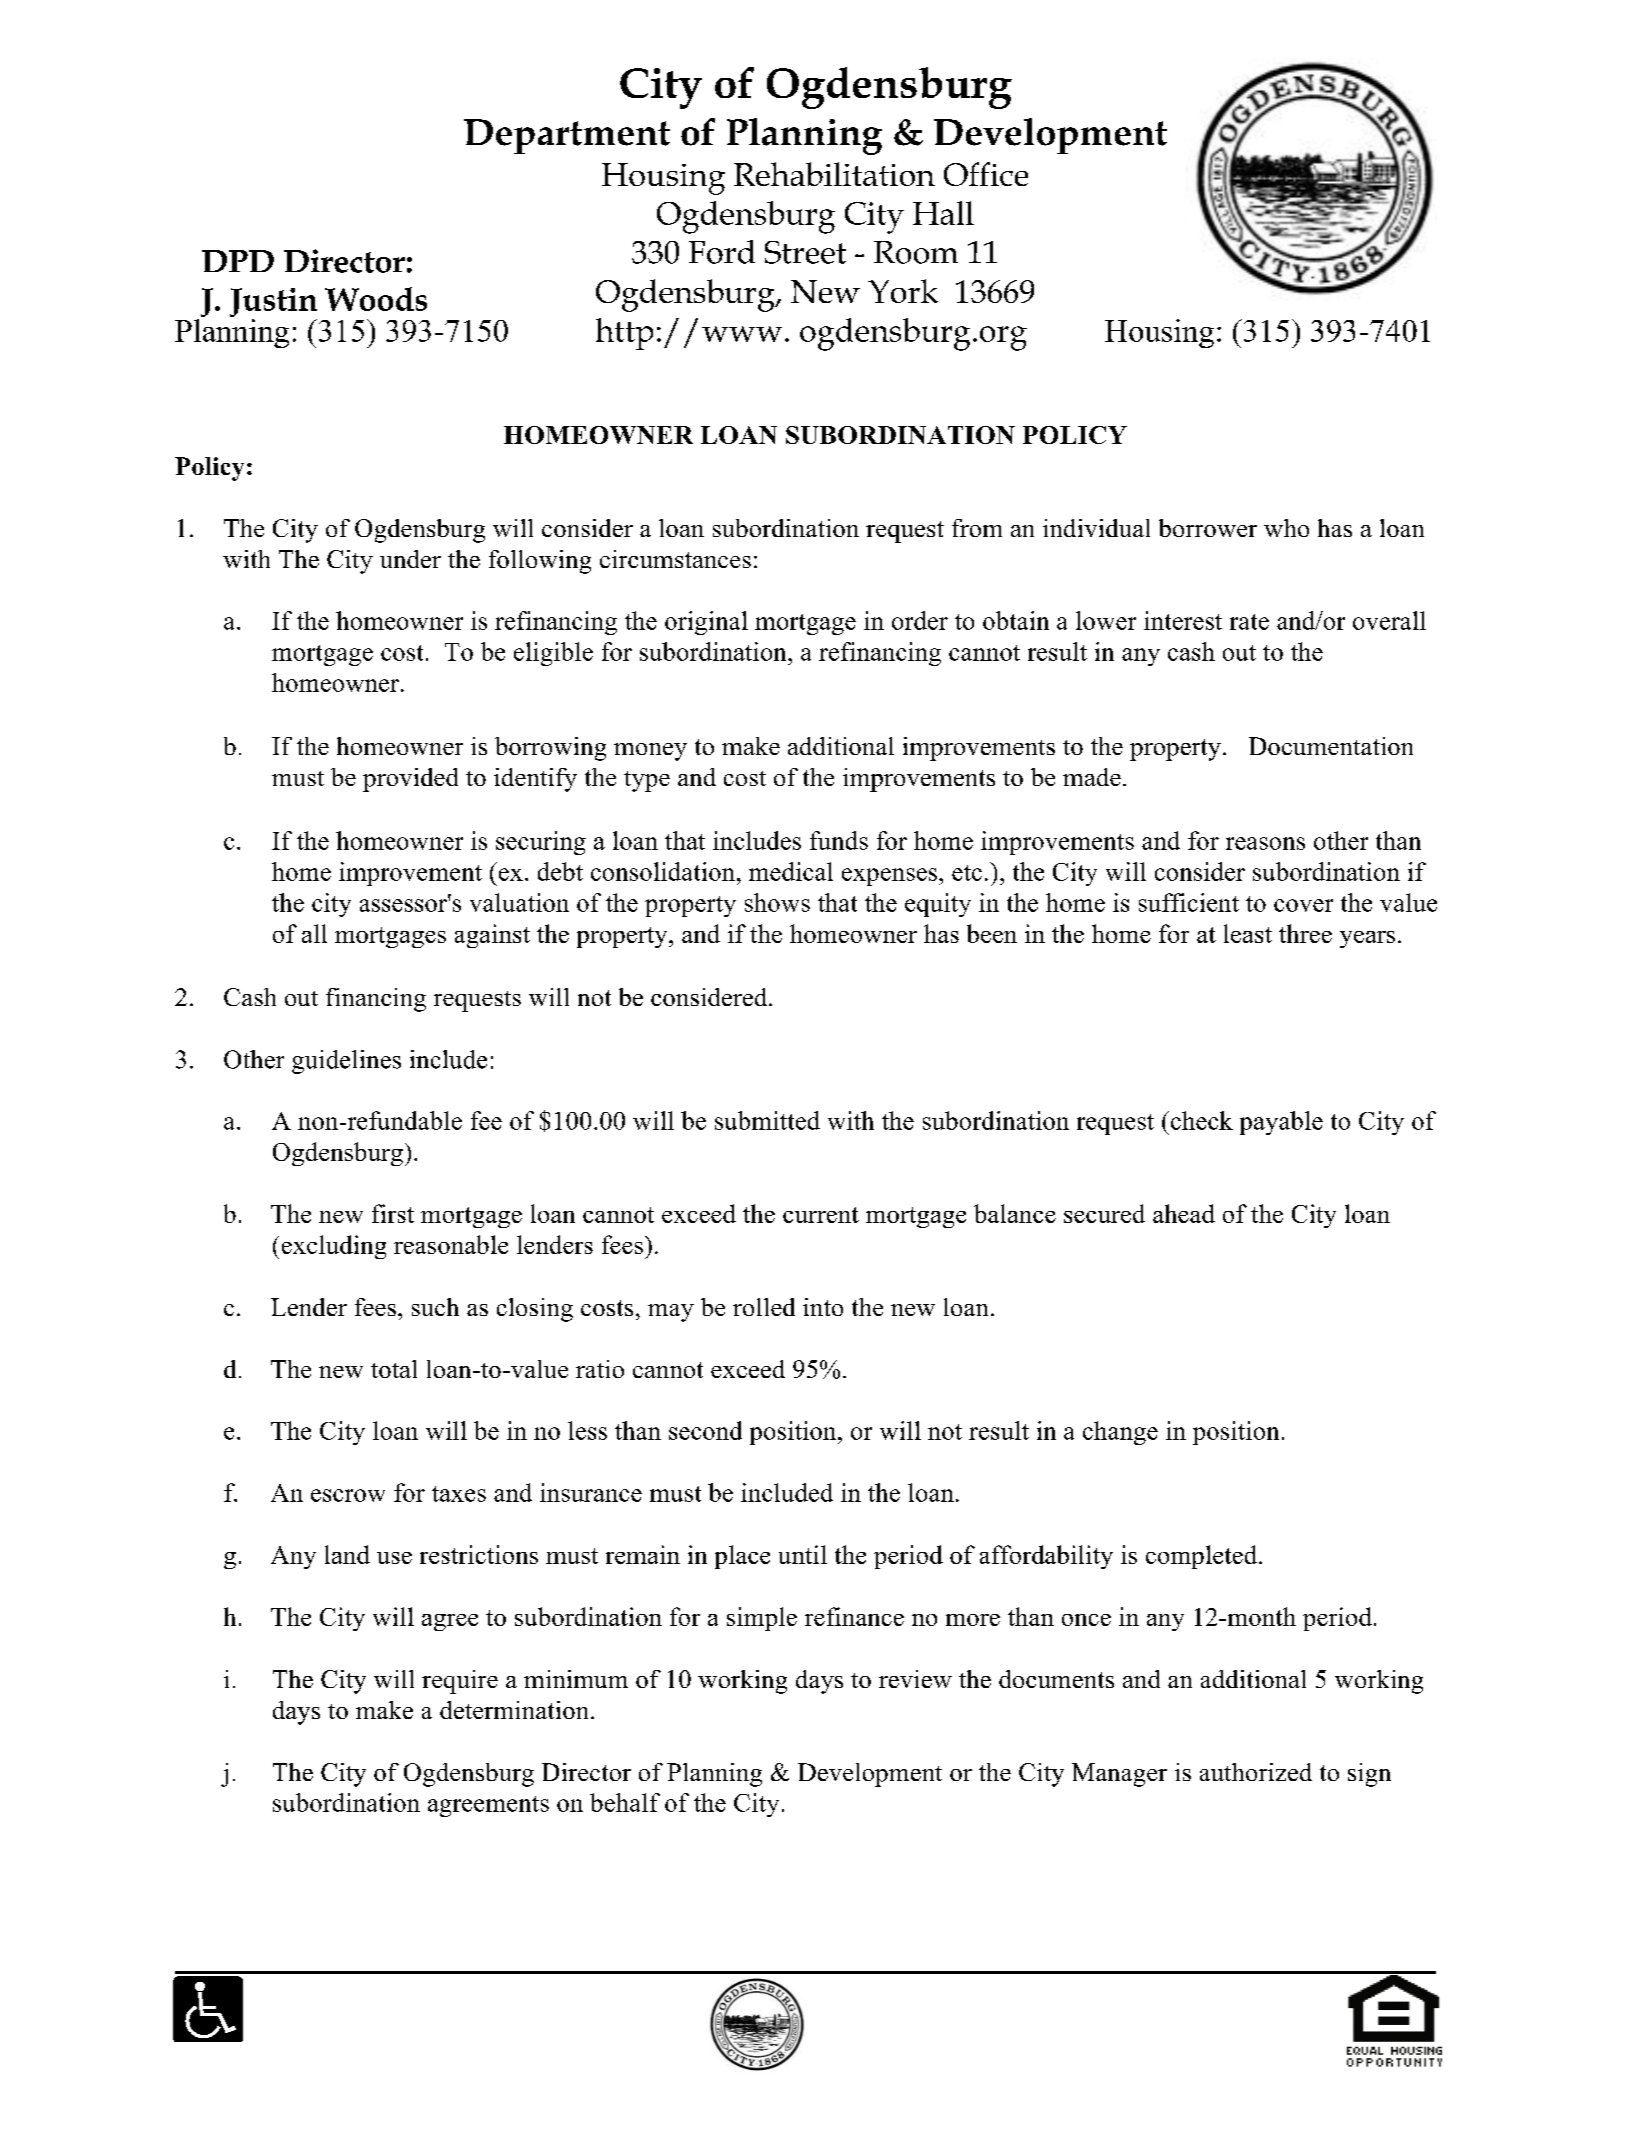  Describe the element at coordinates (986, 174) in the image. I see `Office` at that location.
